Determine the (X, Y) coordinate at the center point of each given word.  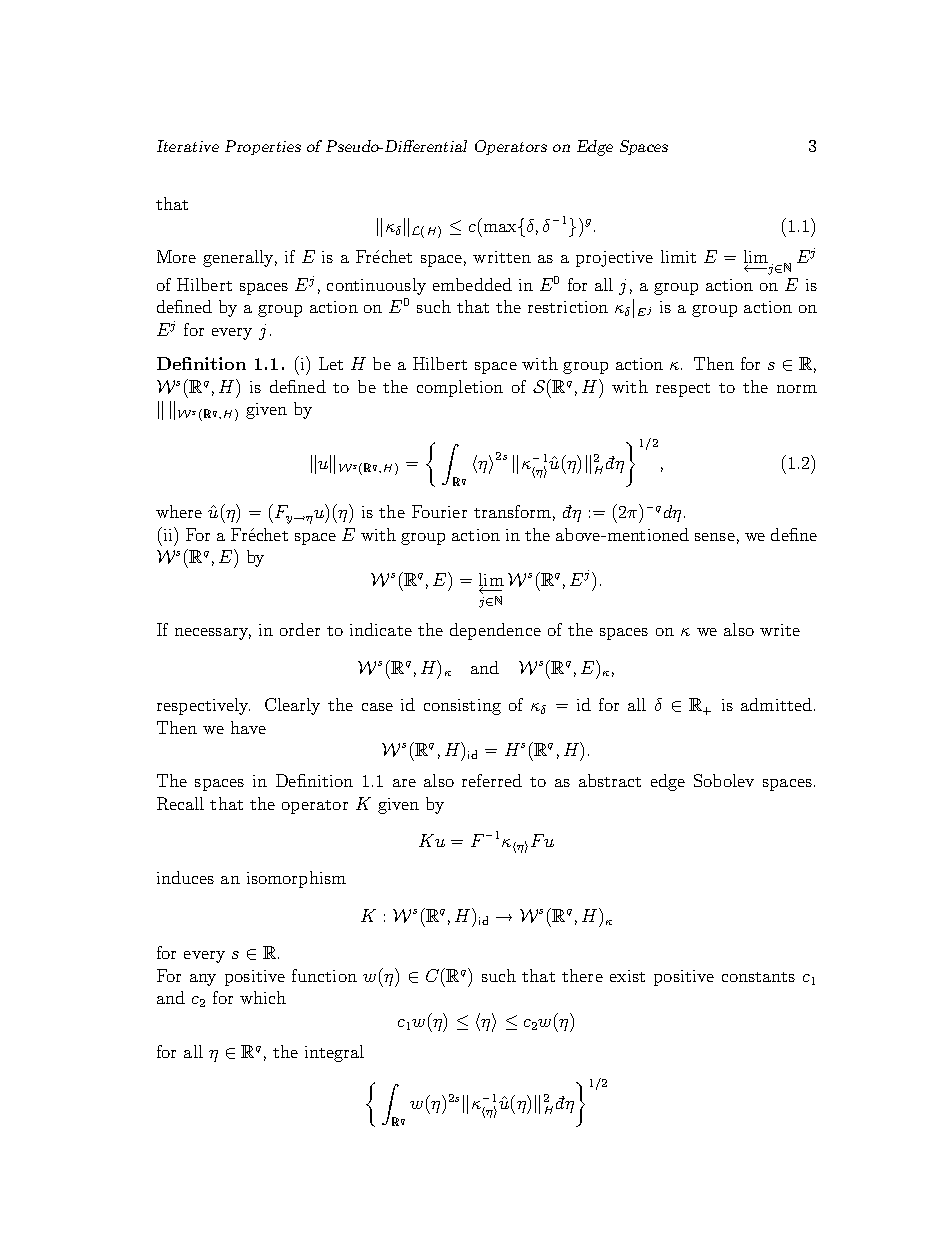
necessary (213, 634)
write (780, 630)
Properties (263, 147)
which (263, 997)
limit (678, 256)
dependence (495, 631)
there (582, 975)
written (502, 257)
